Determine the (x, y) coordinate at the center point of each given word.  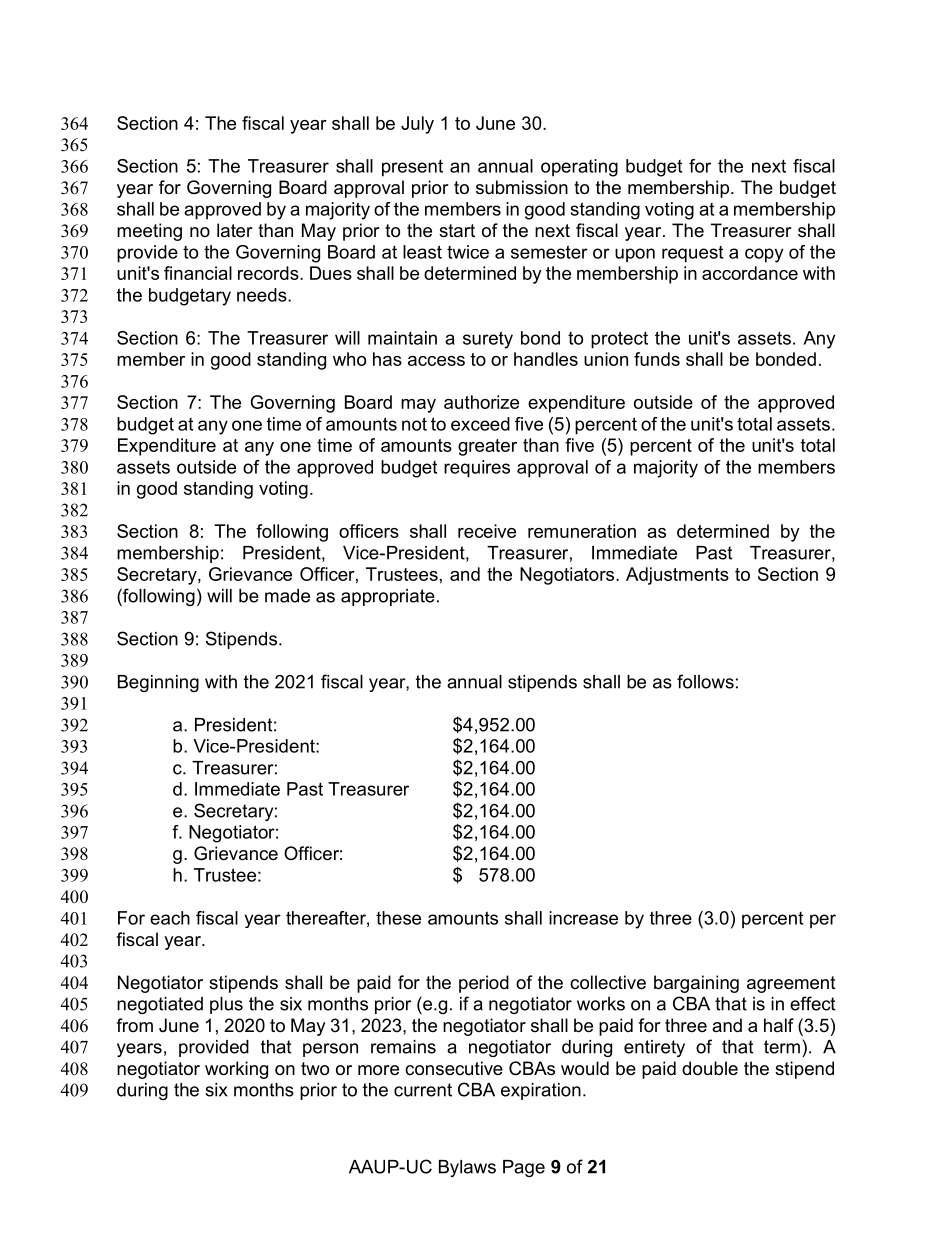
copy (764, 255)
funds (657, 359)
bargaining (696, 984)
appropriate (388, 597)
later (235, 230)
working (236, 1070)
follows (705, 681)
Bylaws (467, 1168)
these (398, 918)
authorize (481, 402)
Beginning (158, 683)
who (349, 359)
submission (522, 187)
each (170, 918)
